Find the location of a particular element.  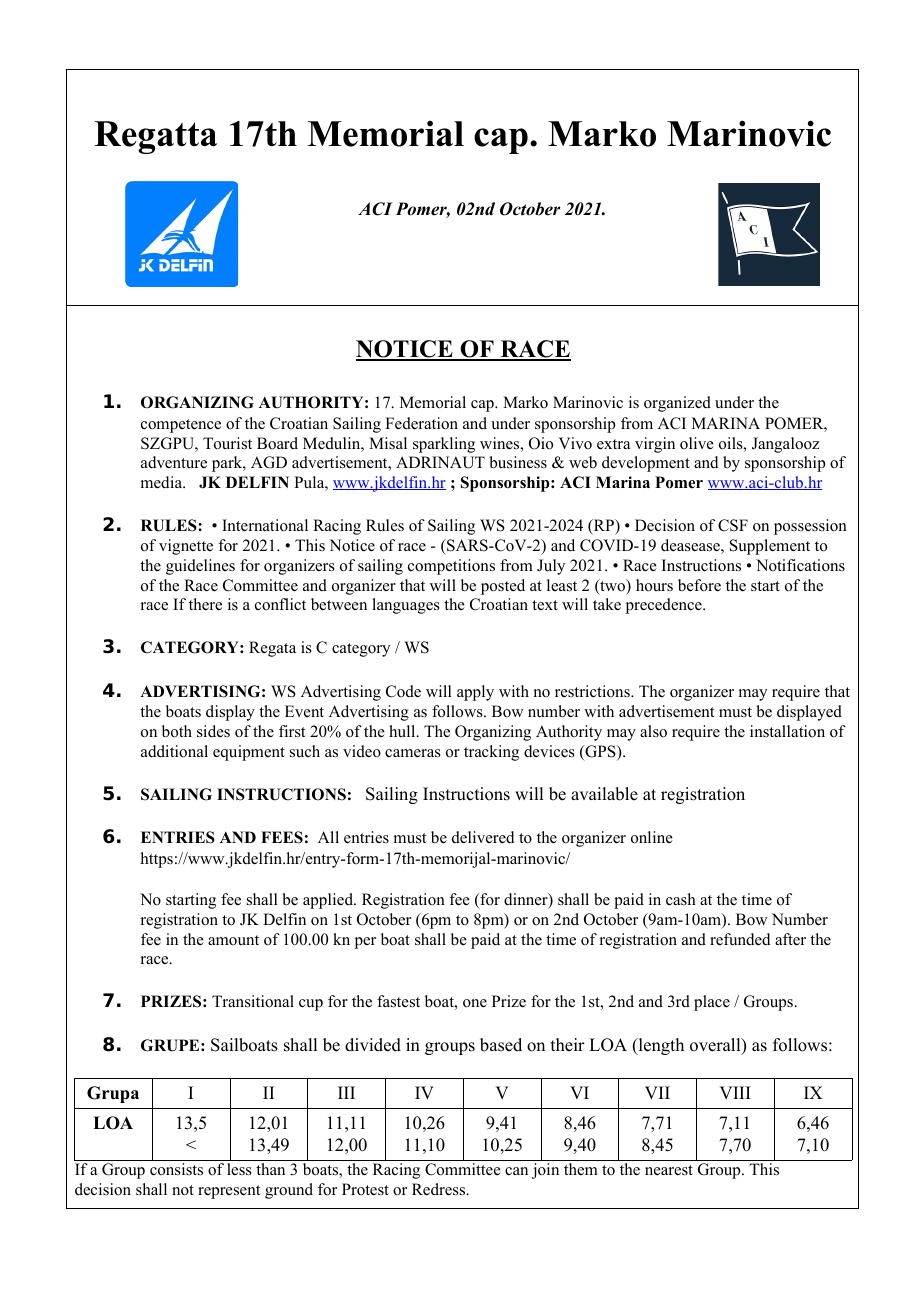

virgin is located at coordinates (655, 445).
